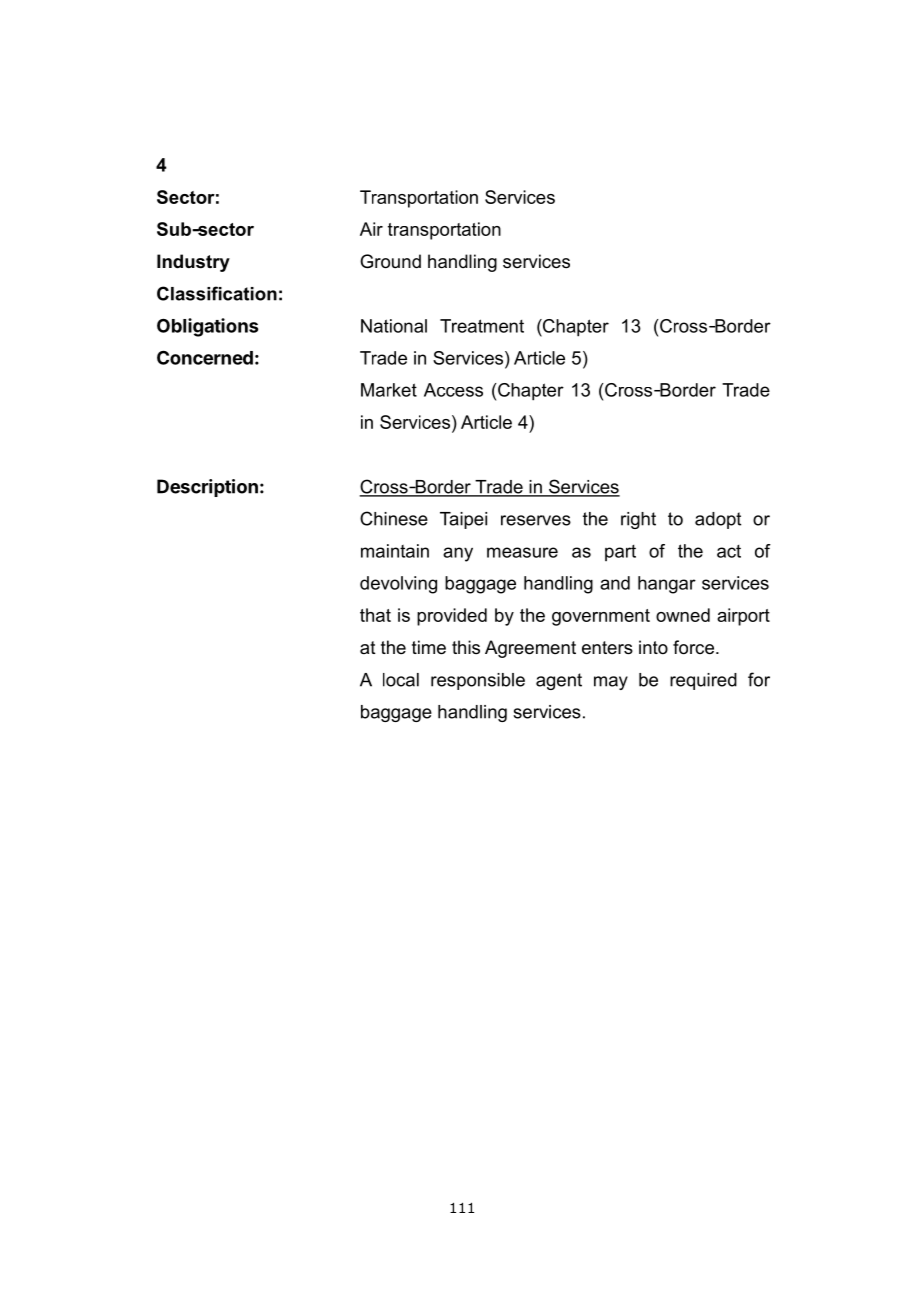 The width and height of the page is (924, 1308). I want to click on right, so click(638, 520).
